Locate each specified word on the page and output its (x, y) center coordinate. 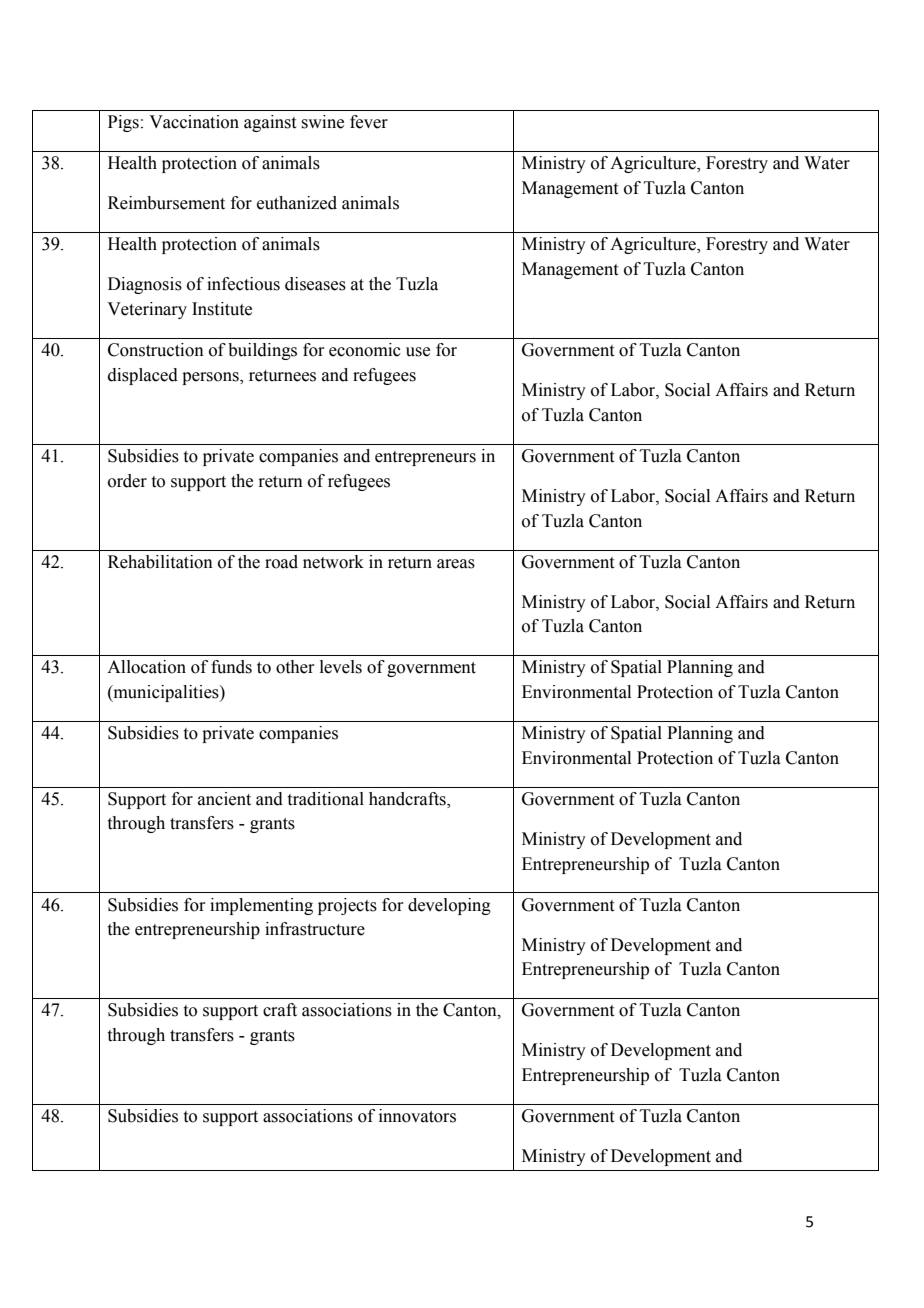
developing (449, 906)
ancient (224, 799)
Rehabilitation (160, 562)
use (418, 352)
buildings (262, 351)
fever (369, 122)
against (270, 123)
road (281, 562)
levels (341, 667)
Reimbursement (166, 203)
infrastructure (315, 929)
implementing (261, 906)
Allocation (146, 667)
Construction (156, 350)
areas (456, 564)
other (295, 667)
